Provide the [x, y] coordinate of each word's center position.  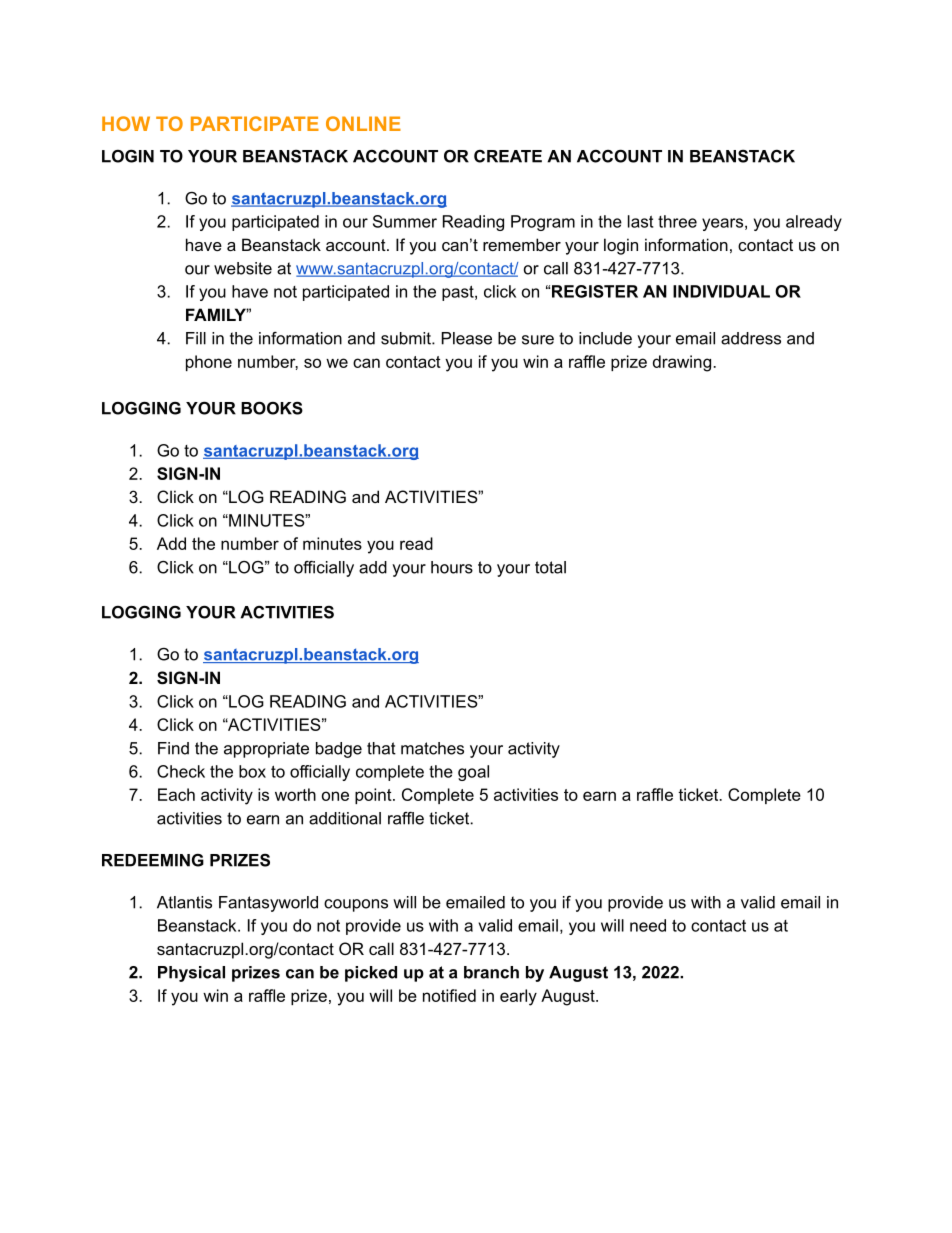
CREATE [508, 156]
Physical [191, 974]
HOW [126, 123]
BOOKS [272, 408]
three [677, 221]
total [550, 567]
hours [452, 567]
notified [449, 995]
